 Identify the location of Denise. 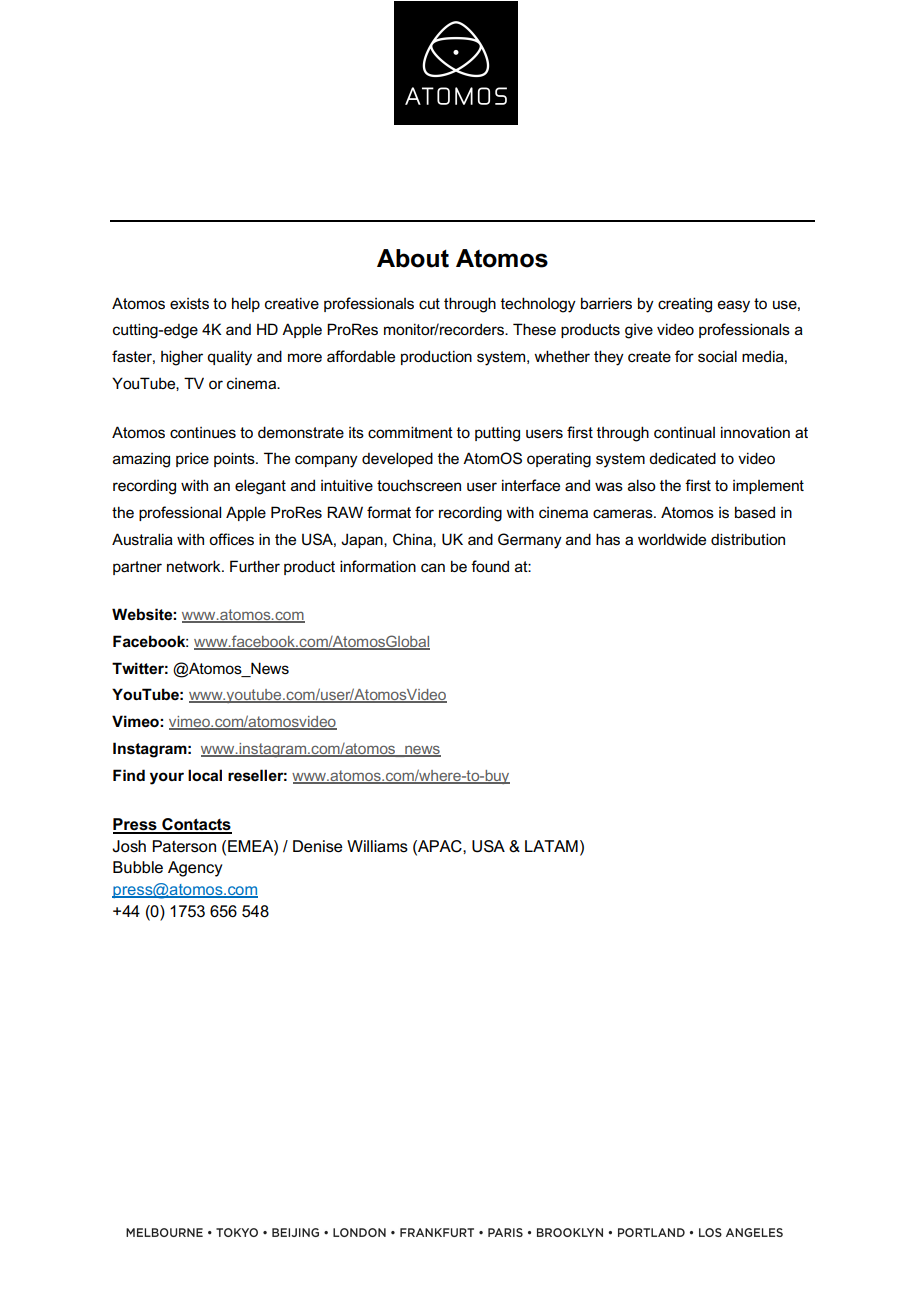
(318, 846).
